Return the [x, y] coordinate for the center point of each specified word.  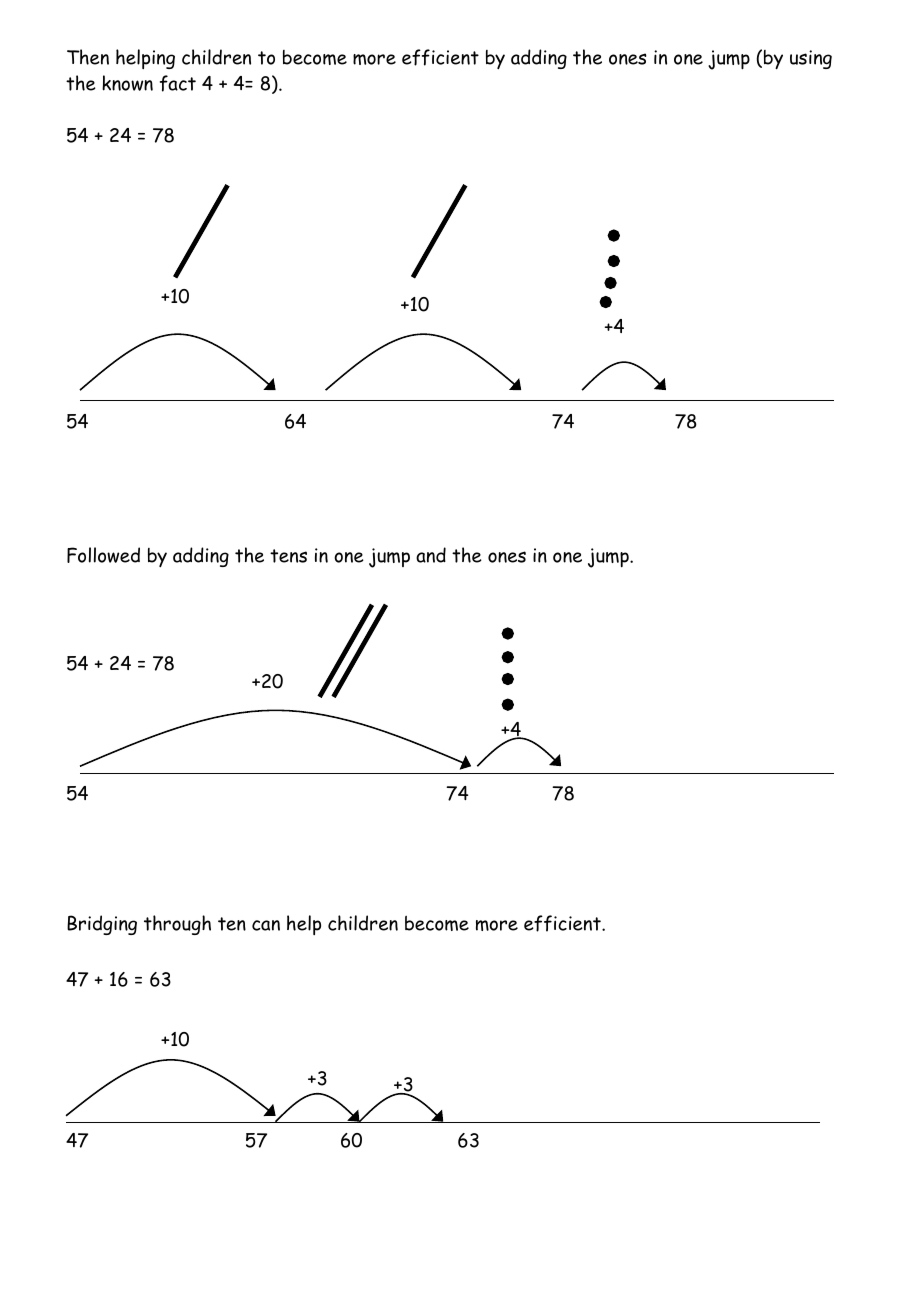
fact [178, 83]
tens [288, 556]
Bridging [102, 925]
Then [88, 57]
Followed [103, 555]
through [177, 925]
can [266, 925]
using [811, 59]
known [127, 83]
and [431, 555]
